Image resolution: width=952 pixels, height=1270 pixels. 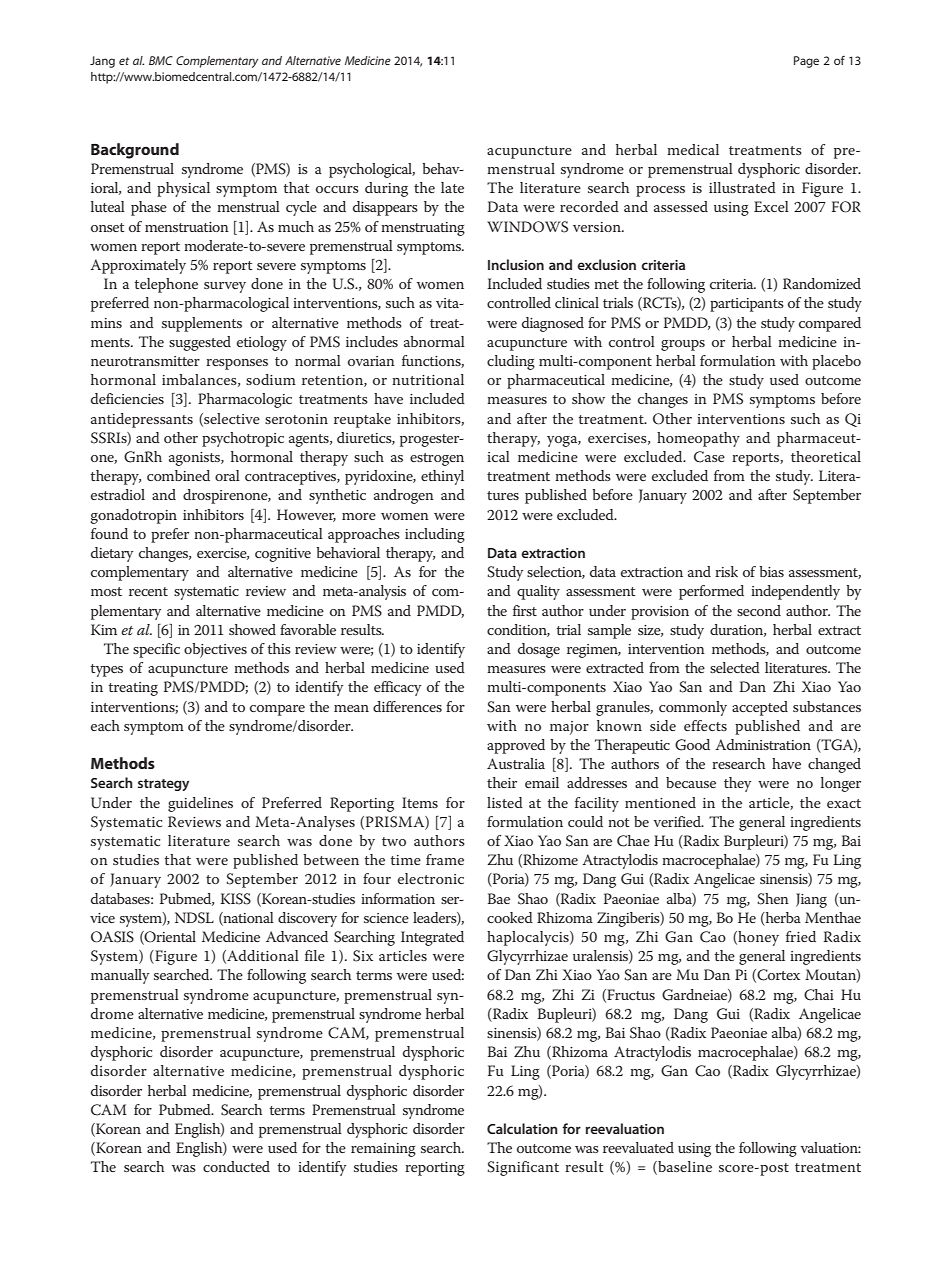 What do you see at coordinates (522, 1128) in the document?
I see `Calculation` at bounding box center [522, 1128].
